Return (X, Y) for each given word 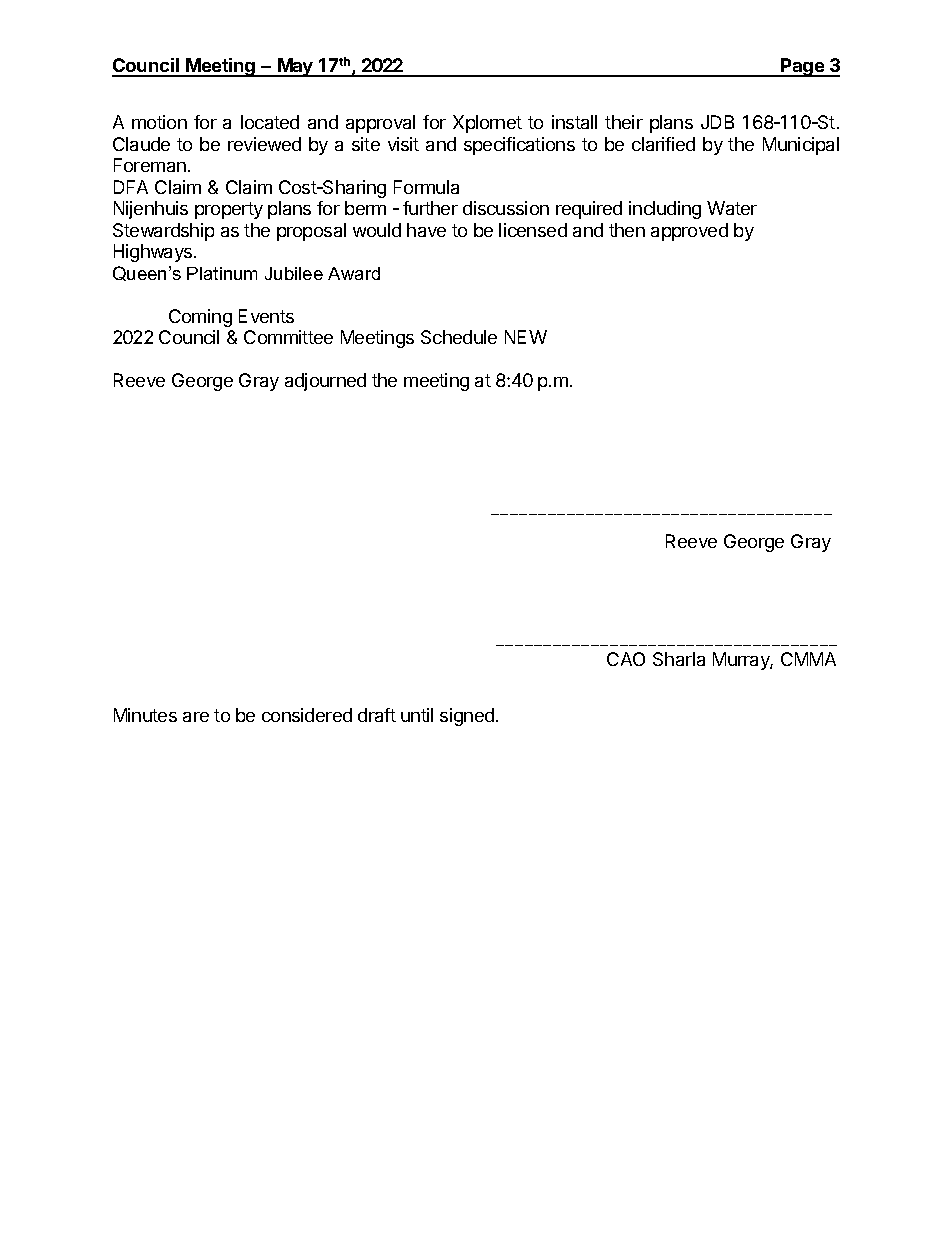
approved (689, 232)
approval (380, 124)
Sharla (679, 659)
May (295, 67)
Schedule (459, 337)
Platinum (222, 273)
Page (803, 67)
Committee (288, 337)
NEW (526, 337)
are (196, 717)
